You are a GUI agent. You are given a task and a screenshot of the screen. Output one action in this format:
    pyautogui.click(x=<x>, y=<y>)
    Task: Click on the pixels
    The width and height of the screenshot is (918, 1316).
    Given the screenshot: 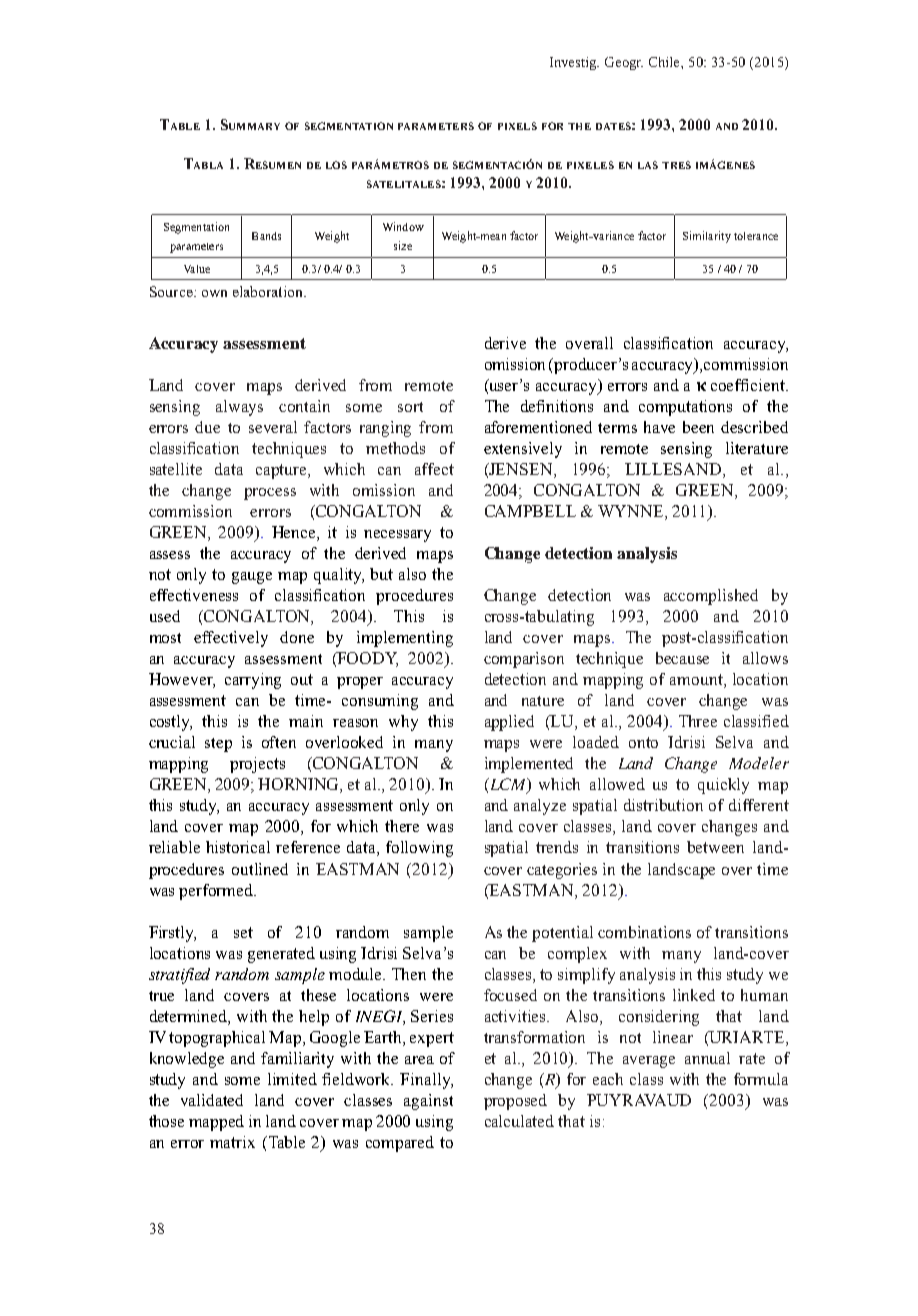 What is the action you would take?
    pyautogui.click(x=517, y=126)
